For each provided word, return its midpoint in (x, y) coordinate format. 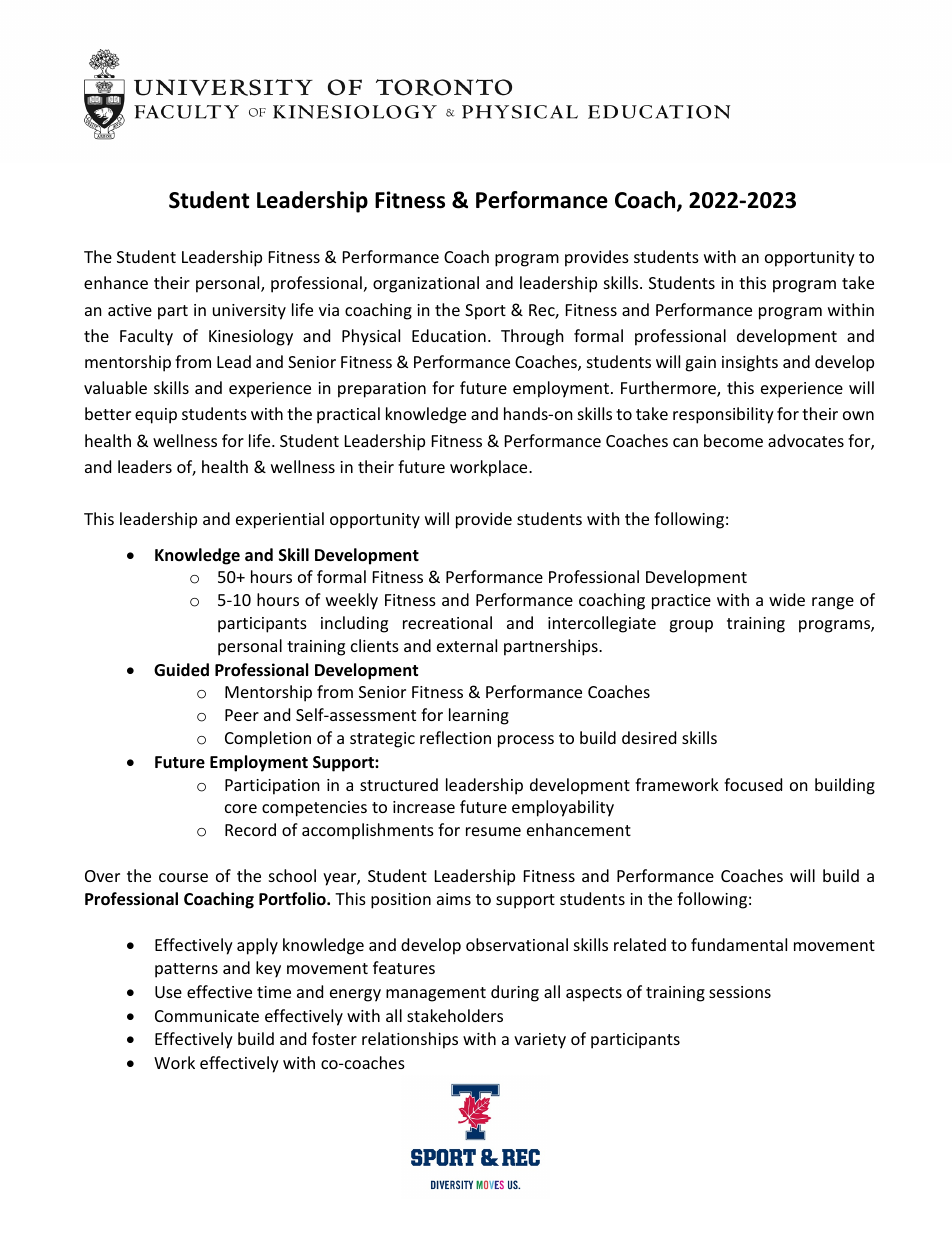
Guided (181, 670)
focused (753, 784)
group (691, 626)
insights (750, 363)
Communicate (207, 1016)
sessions (740, 992)
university (249, 312)
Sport (485, 312)
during (515, 993)
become (733, 440)
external (467, 645)
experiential (280, 520)
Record (250, 829)
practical (348, 415)
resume (493, 831)
